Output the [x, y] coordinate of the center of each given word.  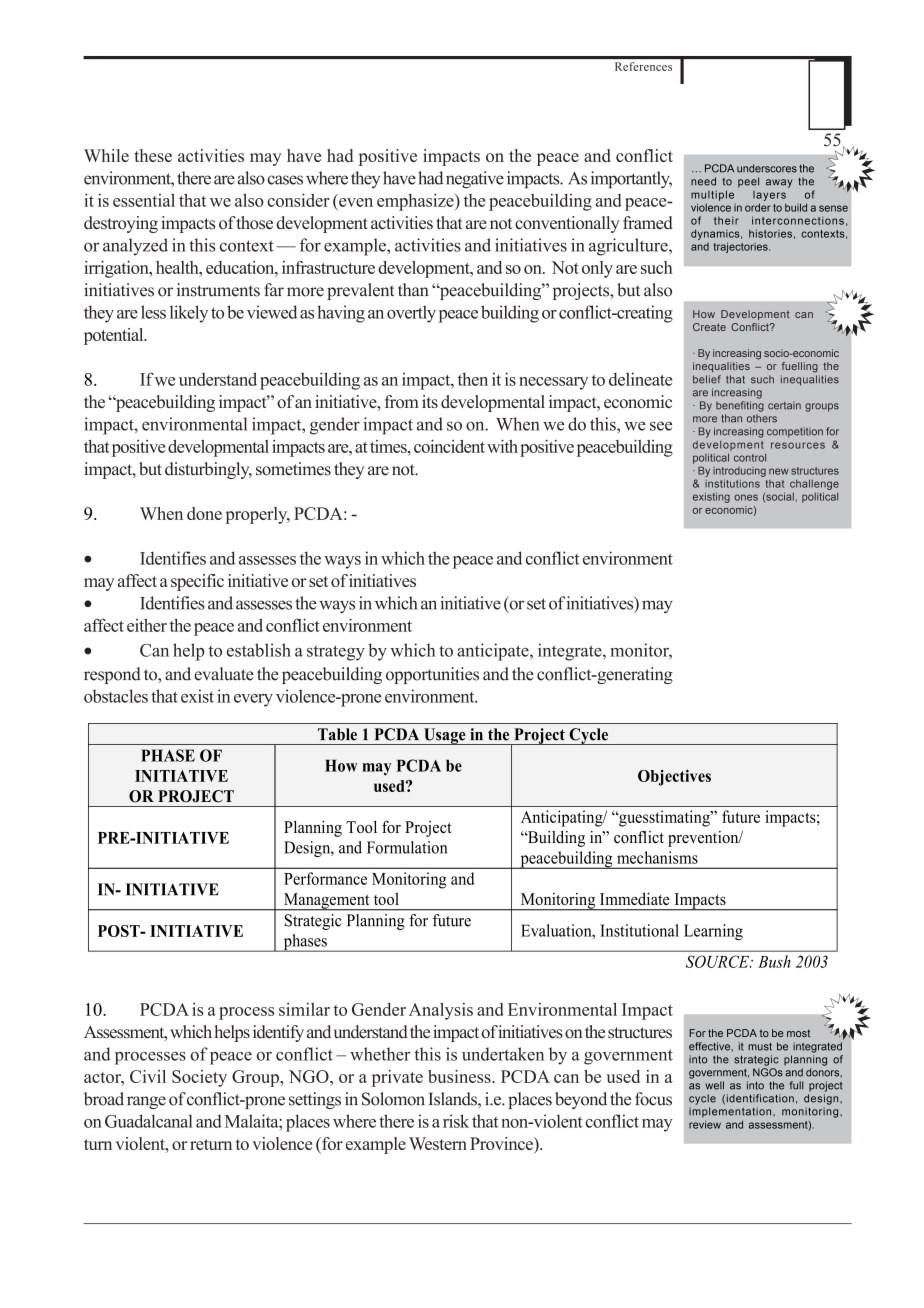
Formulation [407, 847]
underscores [767, 168]
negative [475, 180]
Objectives [674, 778]
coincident [449, 446]
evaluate [224, 674]
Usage [445, 736]
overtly [411, 314]
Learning [713, 932]
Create [709, 327]
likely [189, 314]
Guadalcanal [149, 1121]
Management [327, 902]
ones [746, 497]
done [204, 513]
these [153, 155]
